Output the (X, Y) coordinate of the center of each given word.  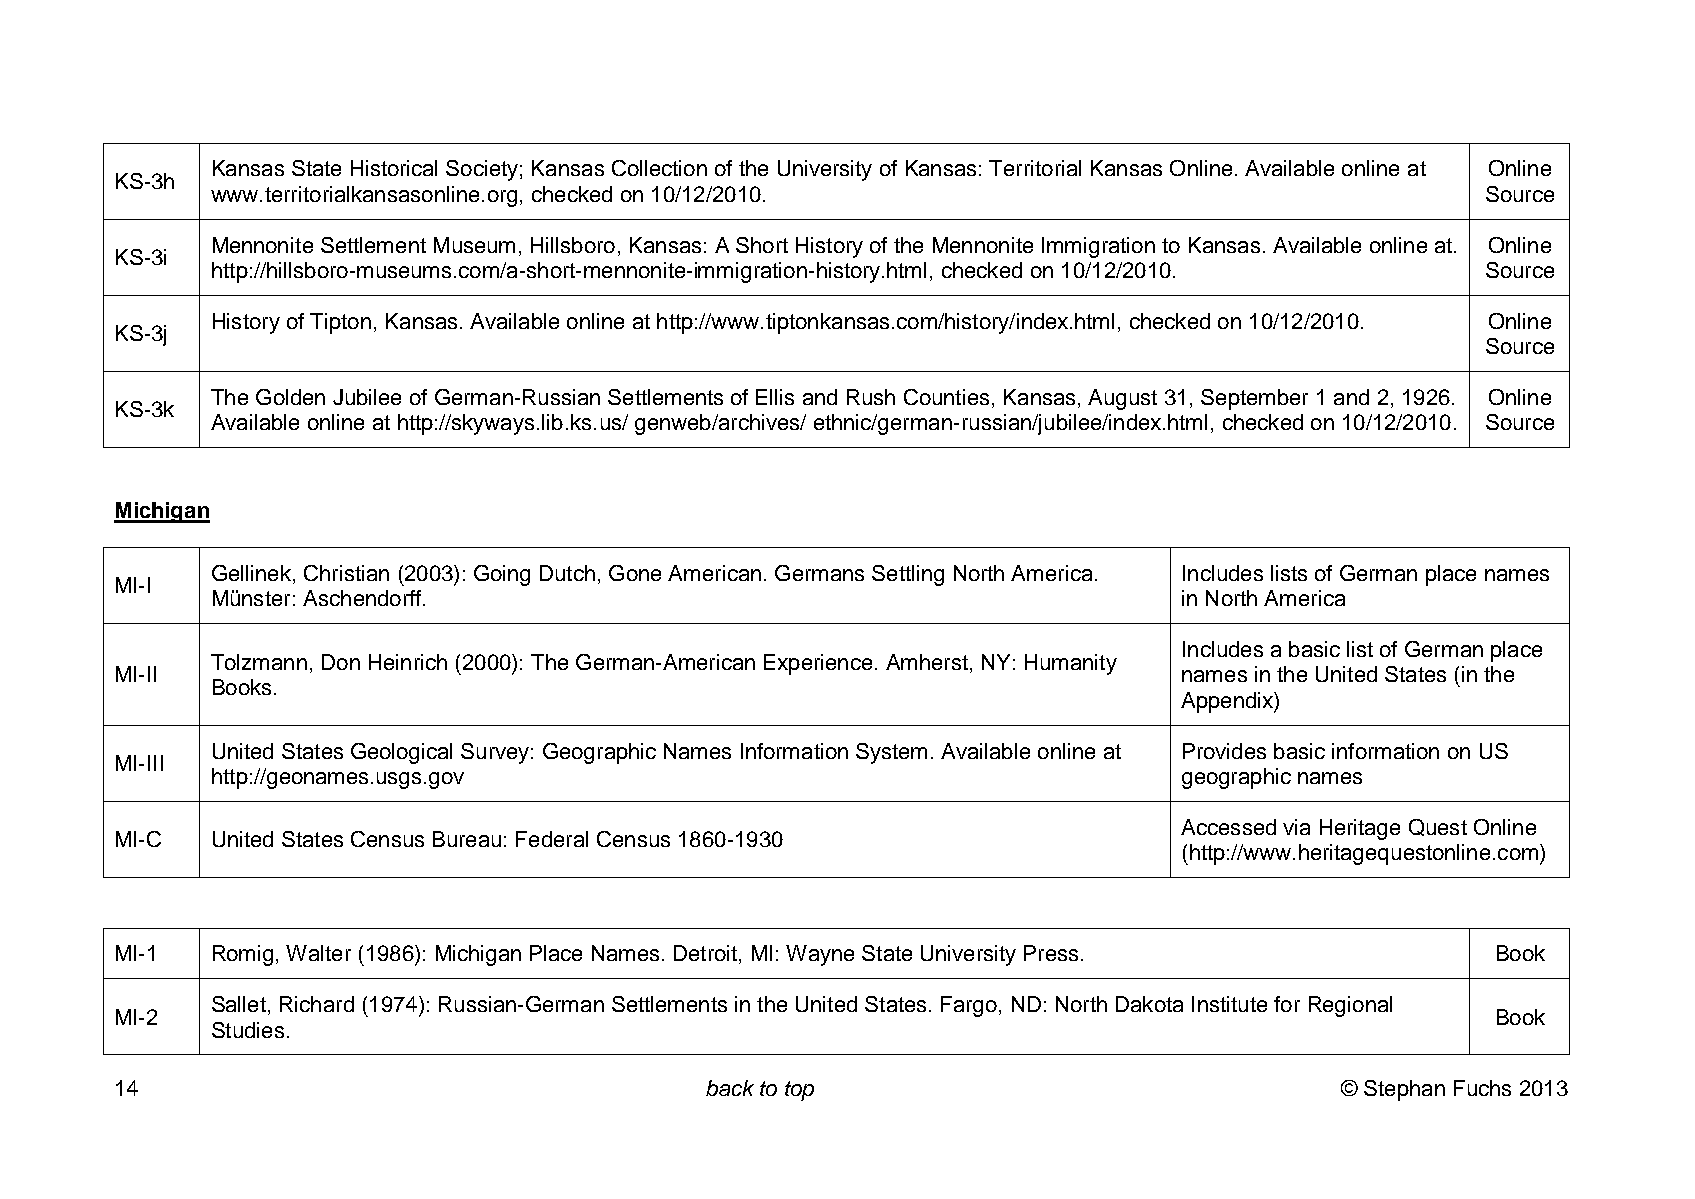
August (1122, 399)
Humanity (1071, 664)
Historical (394, 168)
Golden (290, 397)
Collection (659, 168)
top (799, 1091)
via (1296, 827)
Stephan (1404, 1090)
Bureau (467, 839)
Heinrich (408, 662)
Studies (248, 1030)
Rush (871, 397)
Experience (818, 664)
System (891, 753)
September (1254, 399)
